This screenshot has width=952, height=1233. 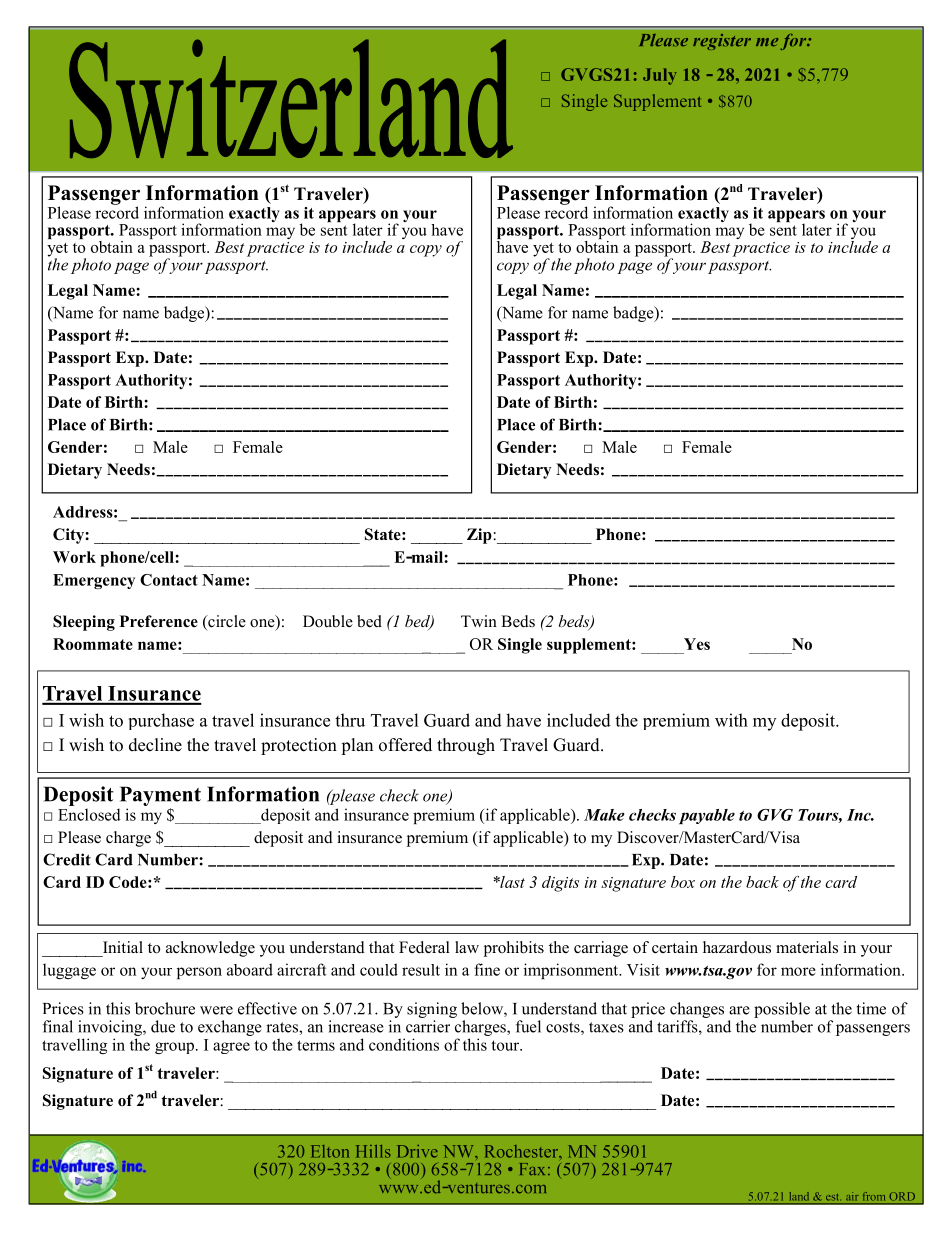 What do you see at coordinates (722, 42) in the screenshot?
I see `register` at bounding box center [722, 42].
